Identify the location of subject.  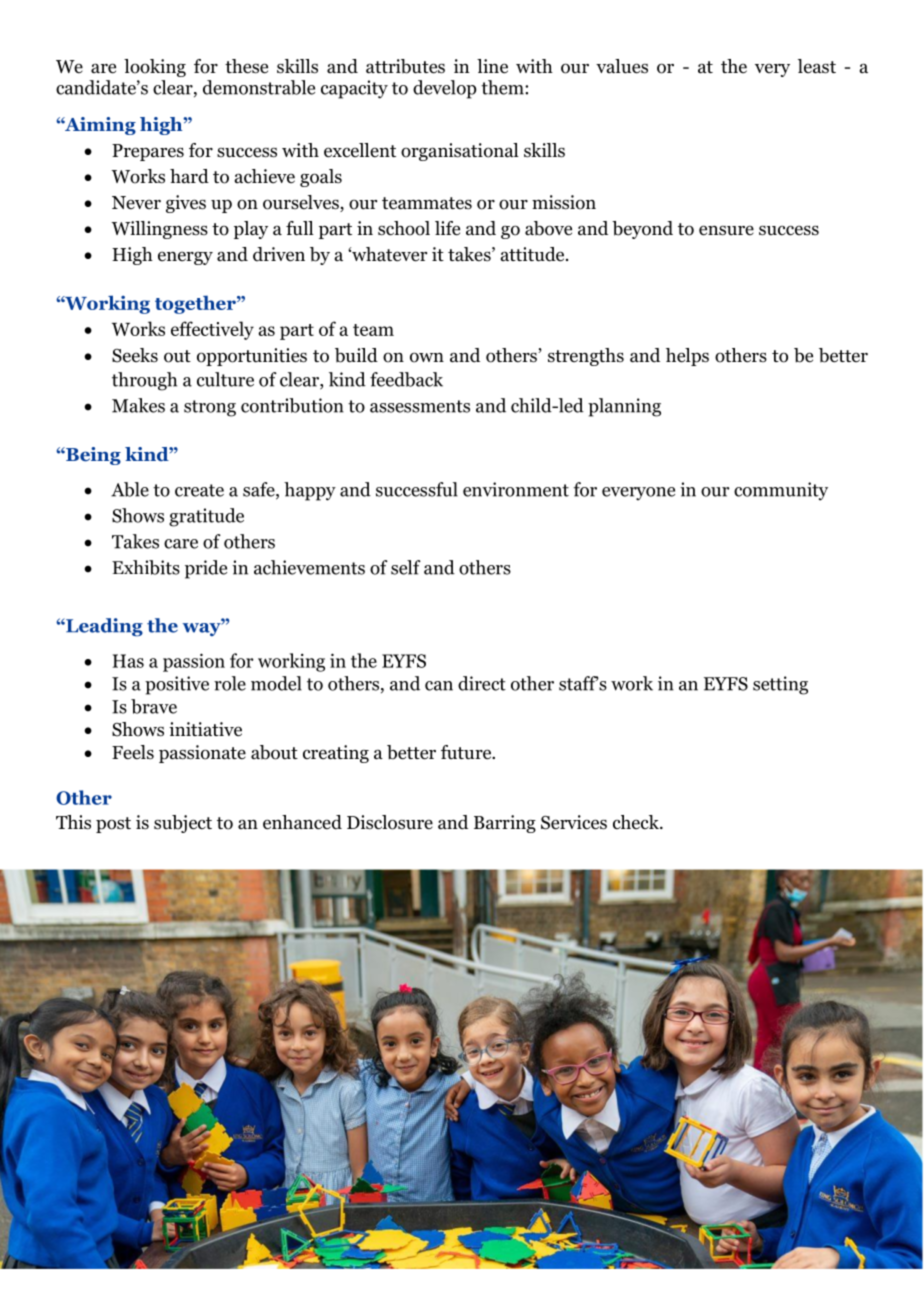
(183, 824).
